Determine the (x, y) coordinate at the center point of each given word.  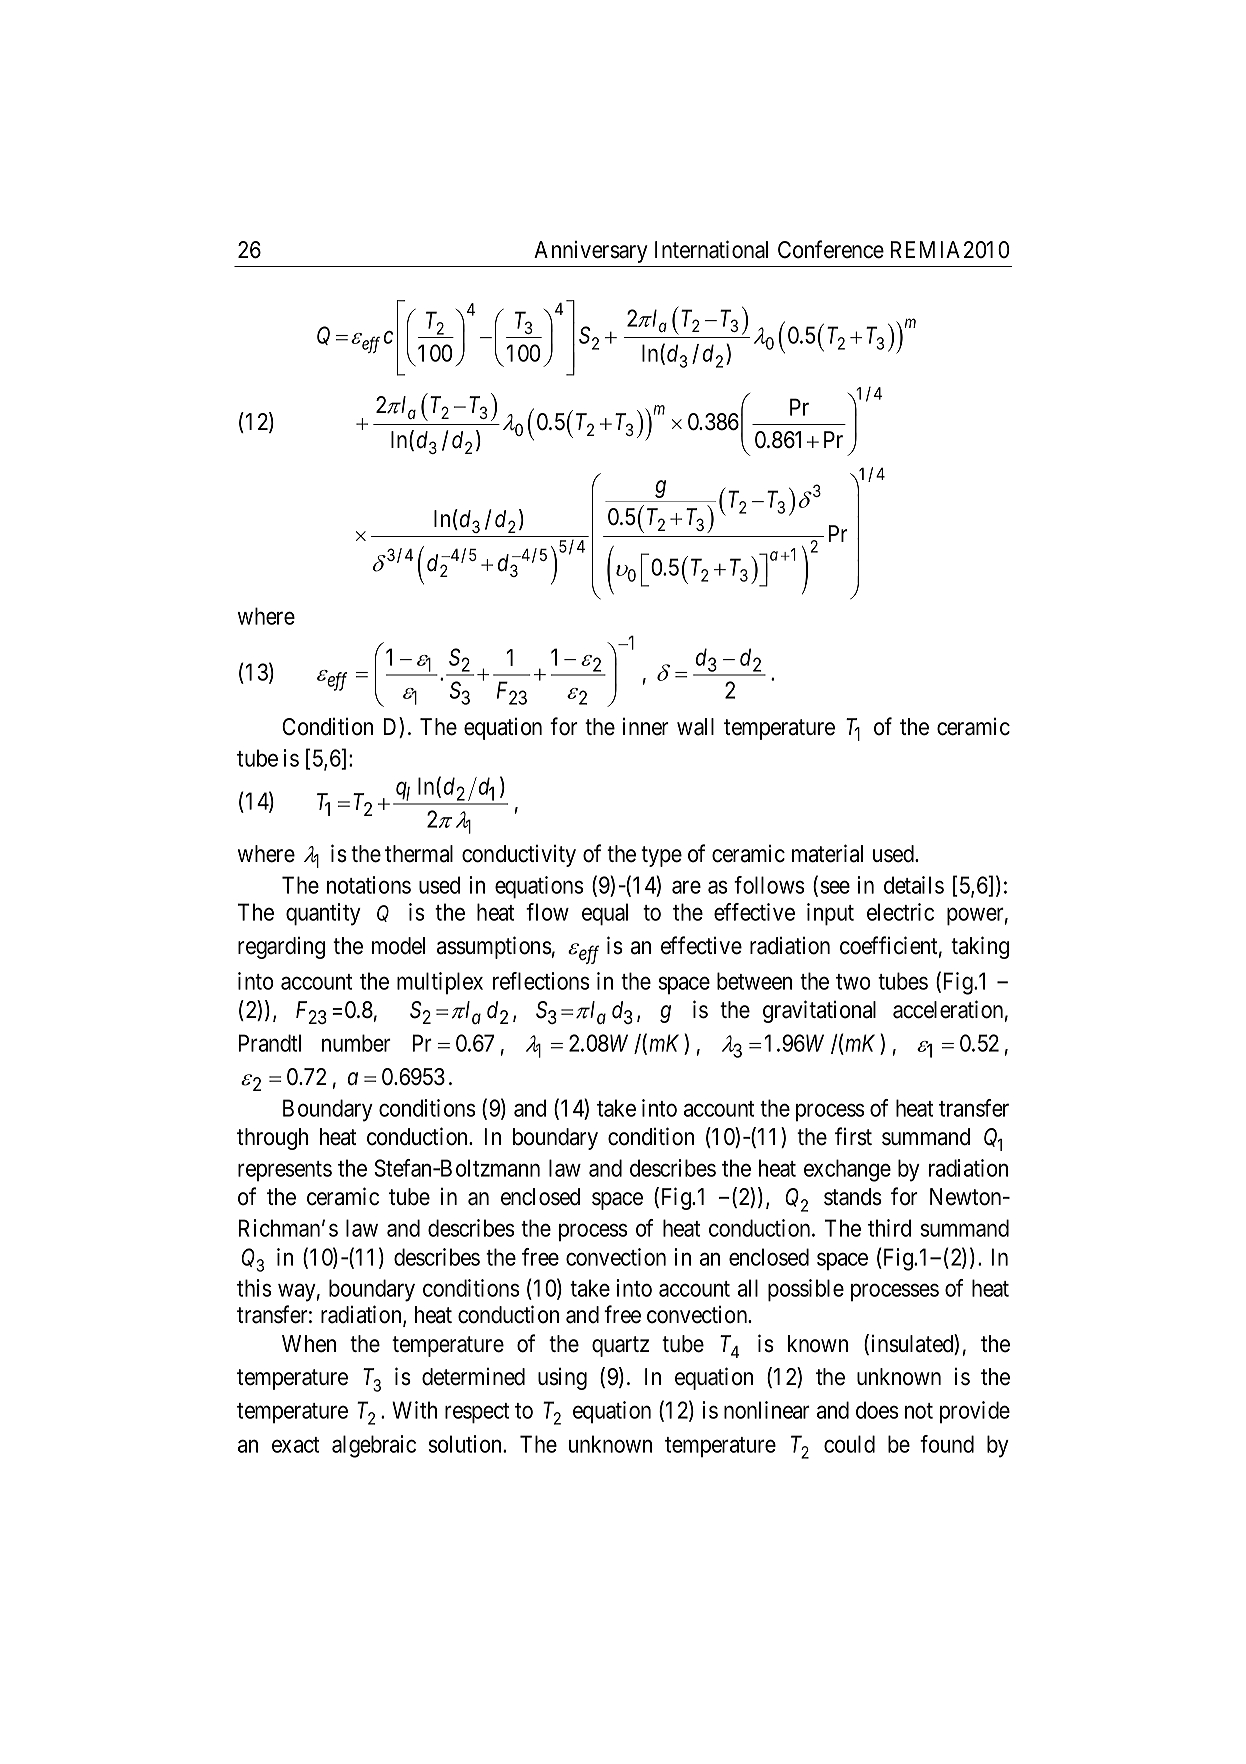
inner (646, 727)
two (853, 982)
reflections (541, 981)
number (356, 1043)
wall (695, 727)
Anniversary (591, 252)
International (711, 249)
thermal (419, 854)
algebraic (374, 1446)
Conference (831, 249)
